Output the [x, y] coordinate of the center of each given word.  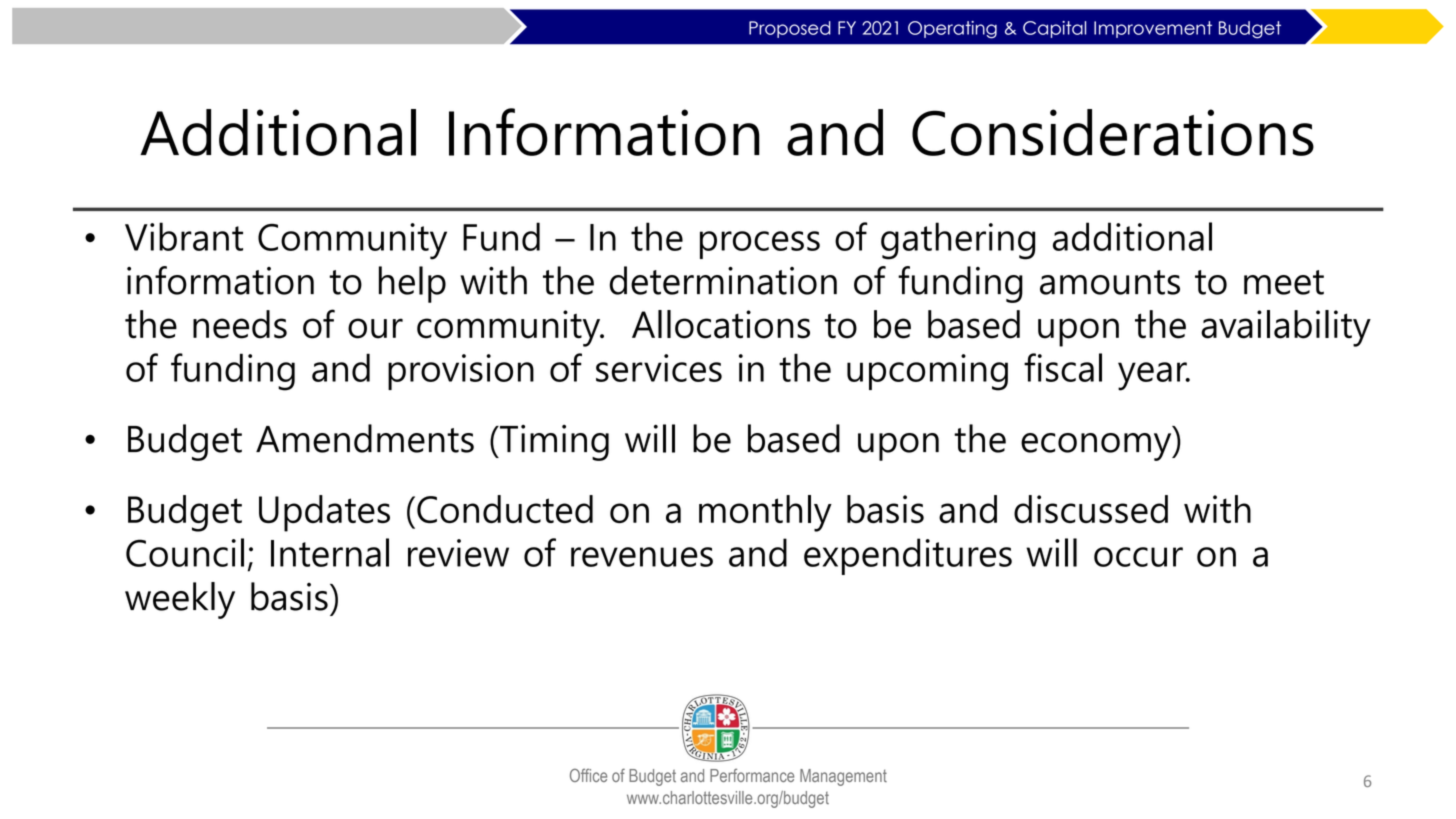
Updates [324, 513]
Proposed [790, 29]
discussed [1091, 509]
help [412, 284]
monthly [765, 513]
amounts [1110, 282]
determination [723, 280]
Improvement [1153, 29]
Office [588, 775]
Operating [952, 30]
